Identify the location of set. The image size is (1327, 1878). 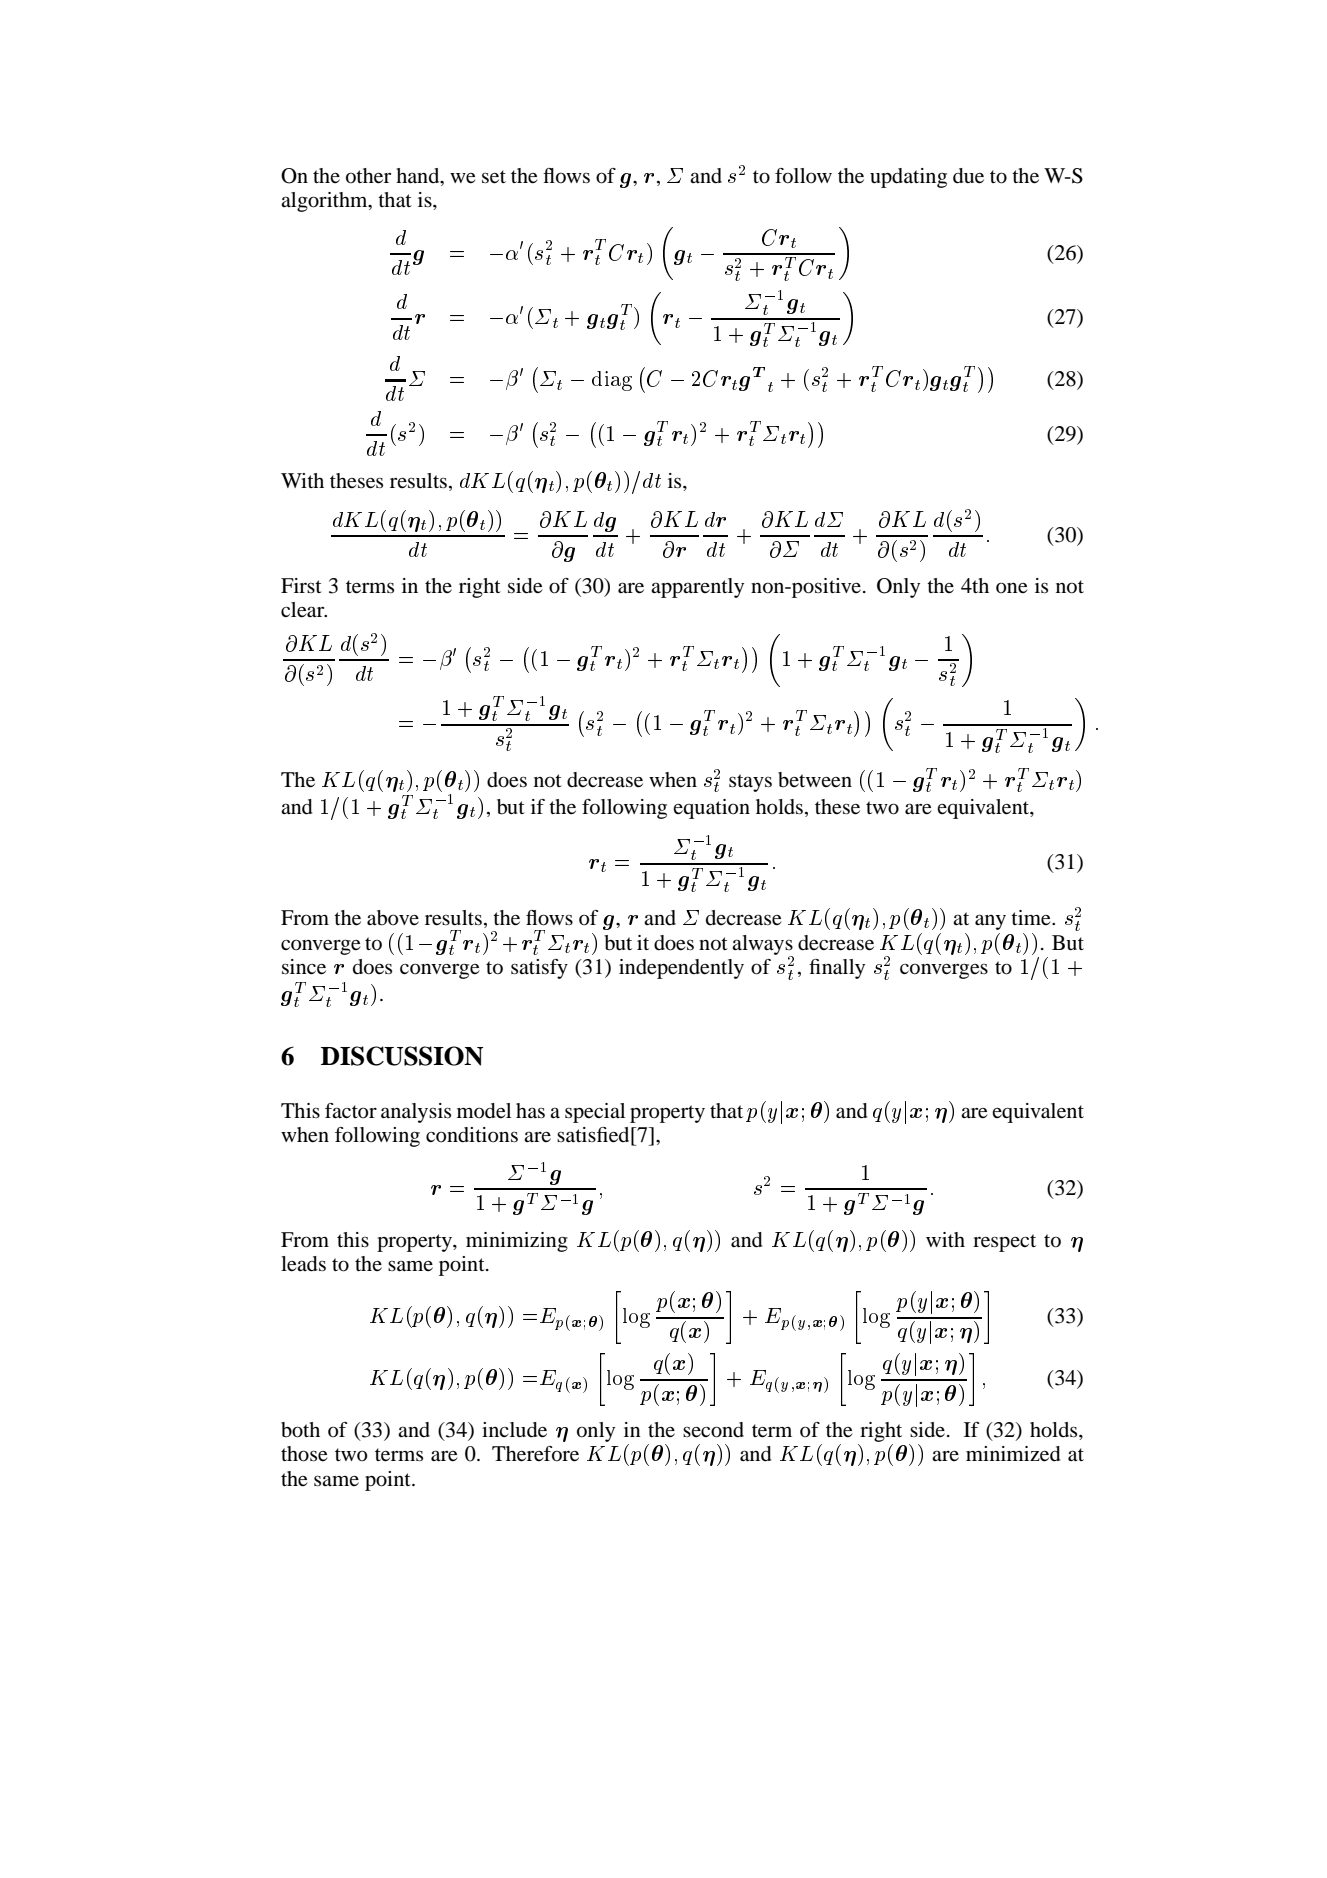
(494, 177).
